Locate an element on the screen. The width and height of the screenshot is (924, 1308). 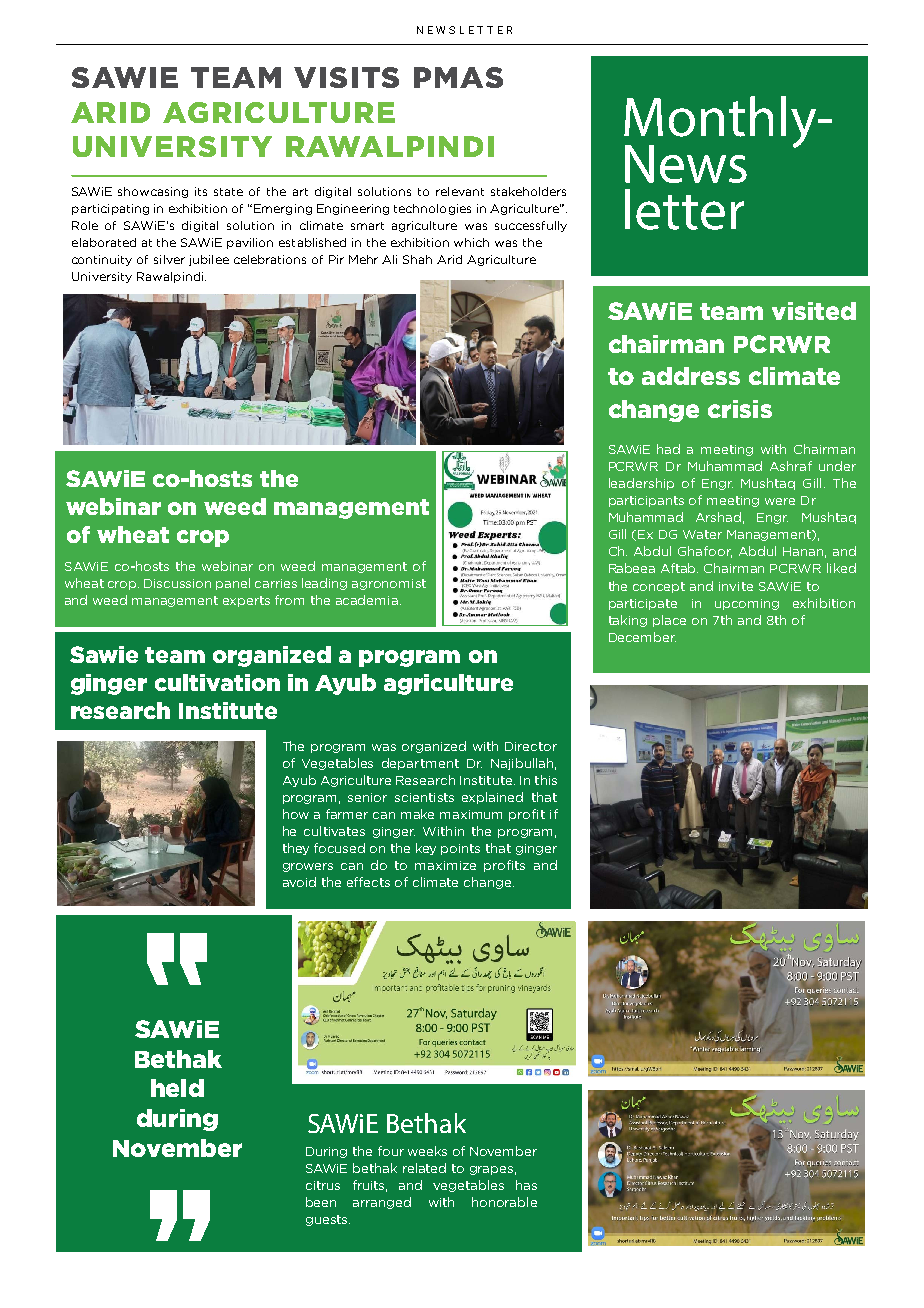
avoid is located at coordinates (299, 882).
